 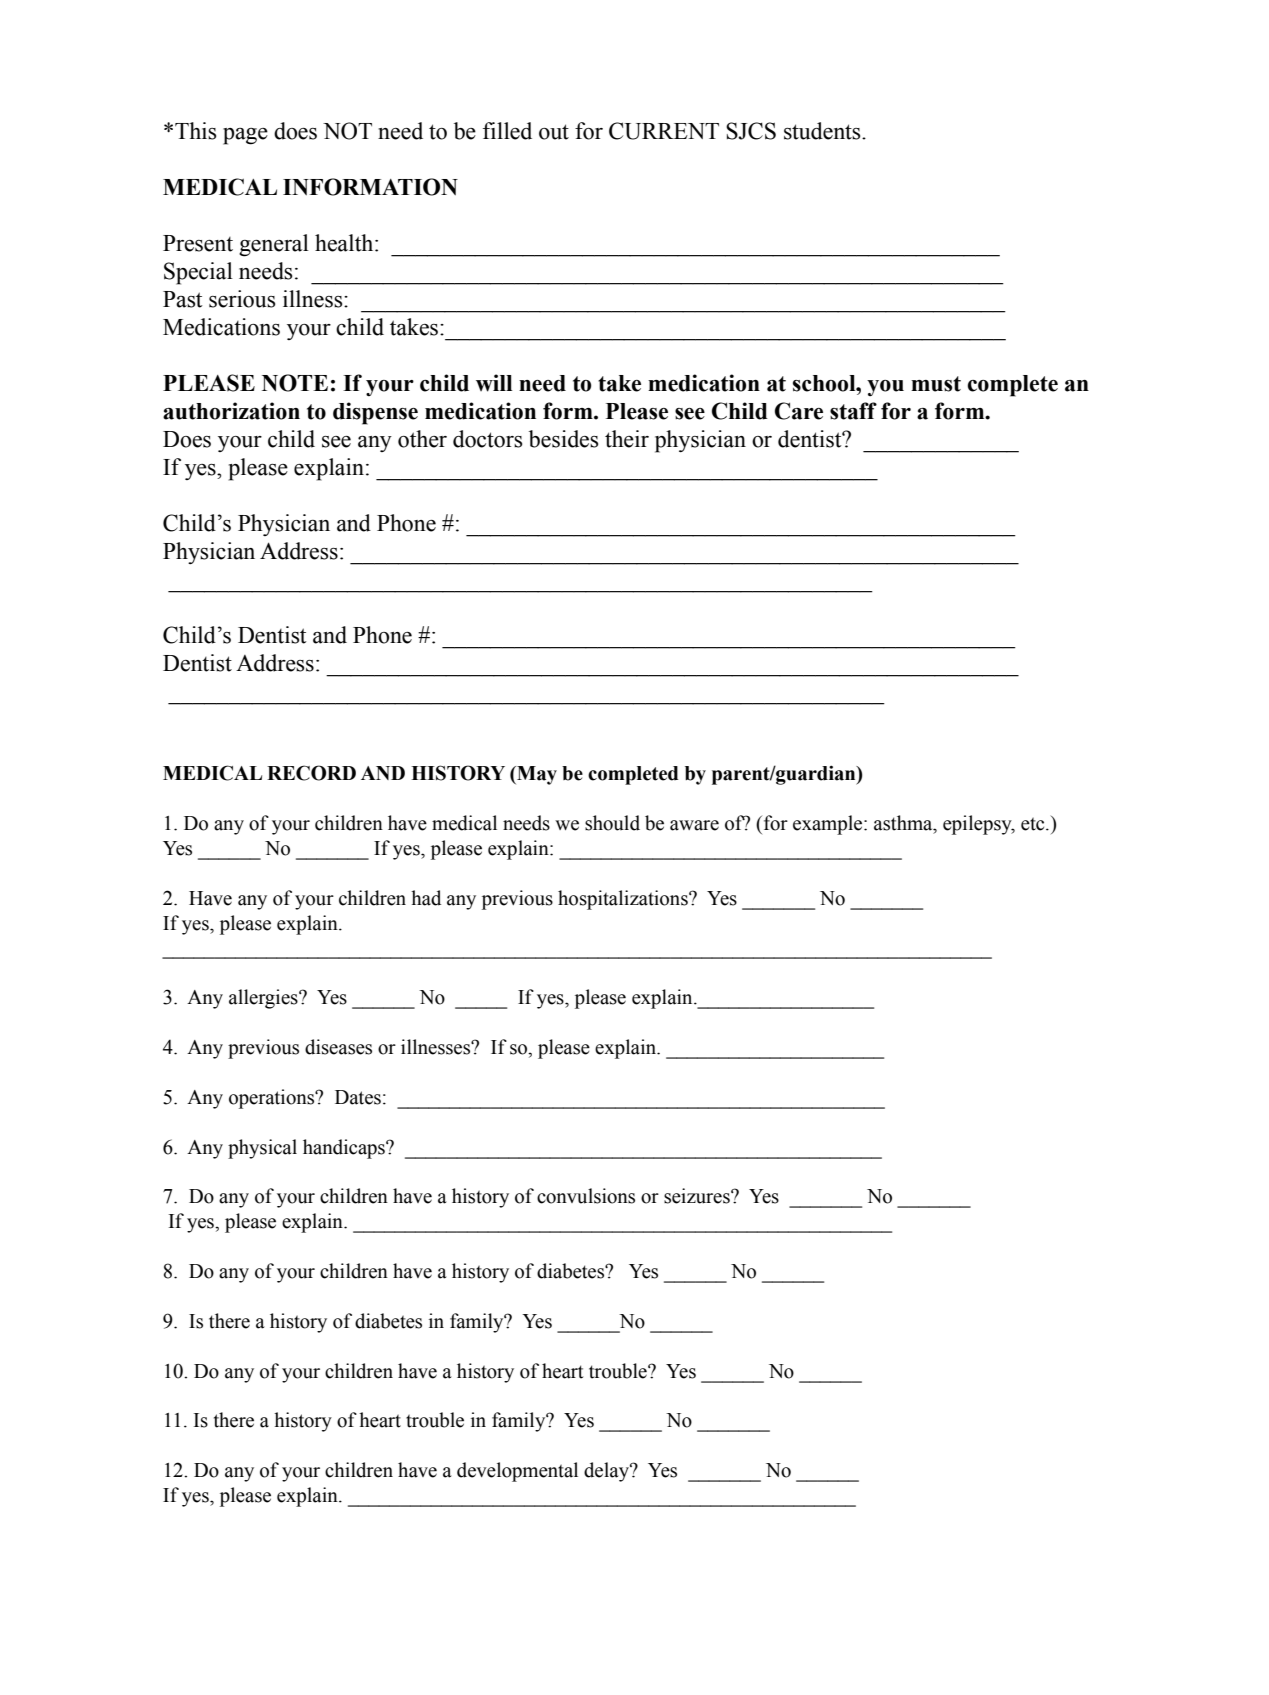 What do you see at coordinates (823, 131) in the screenshot?
I see `students` at bounding box center [823, 131].
